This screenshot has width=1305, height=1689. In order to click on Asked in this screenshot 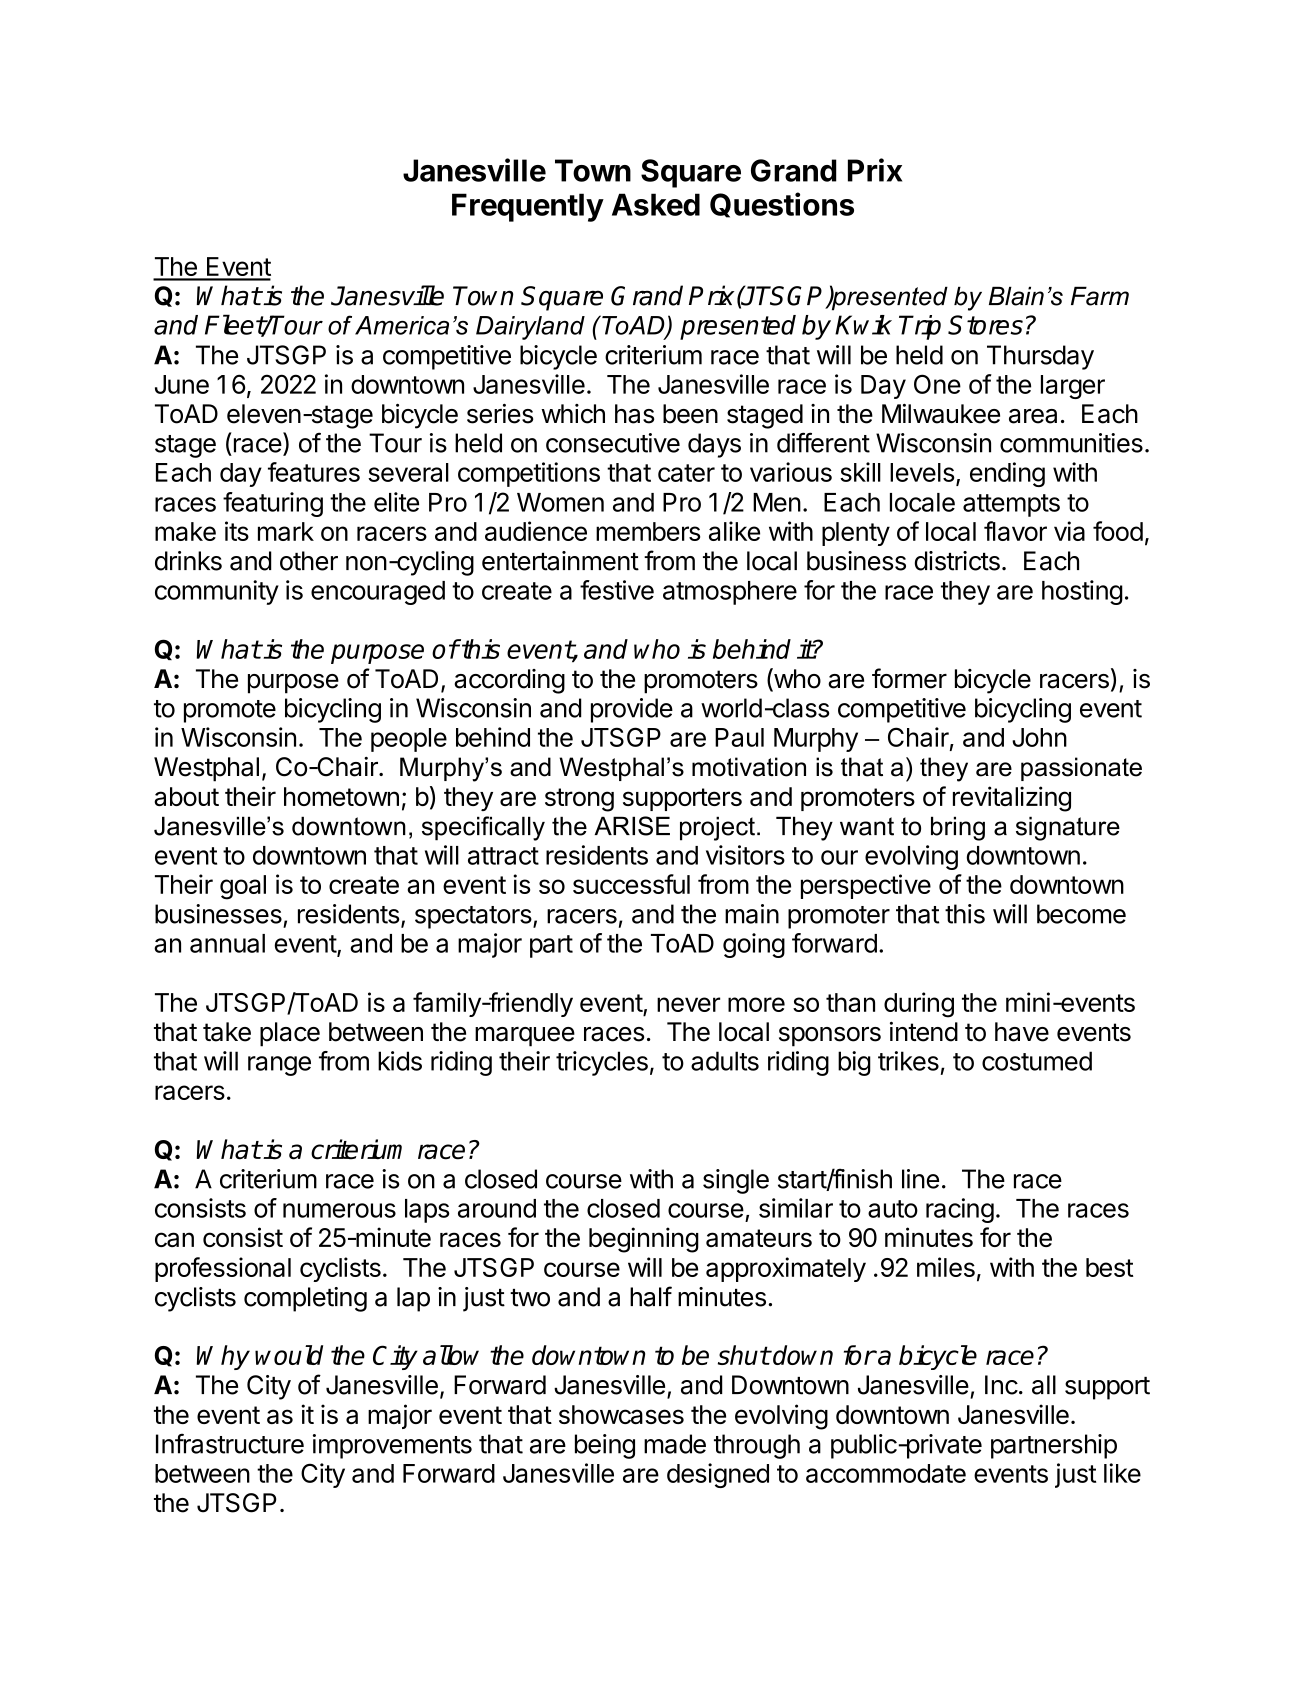, I will do `click(656, 204)`.
